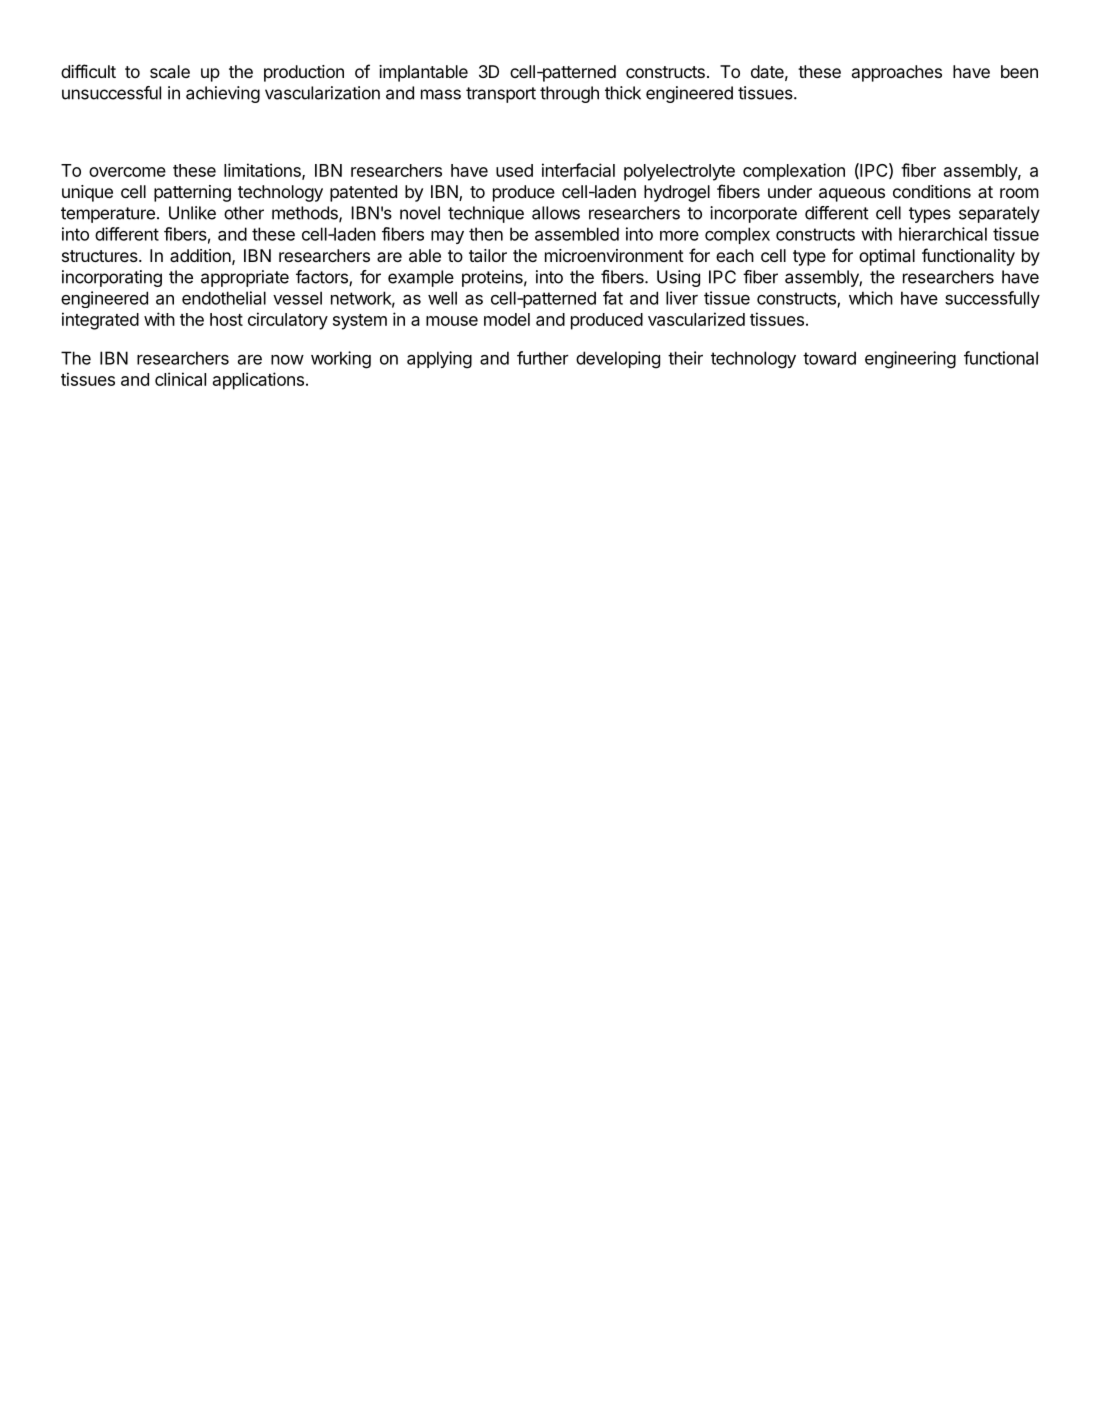  What do you see at coordinates (543, 358) in the screenshot?
I see `further` at bounding box center [543, 358].
